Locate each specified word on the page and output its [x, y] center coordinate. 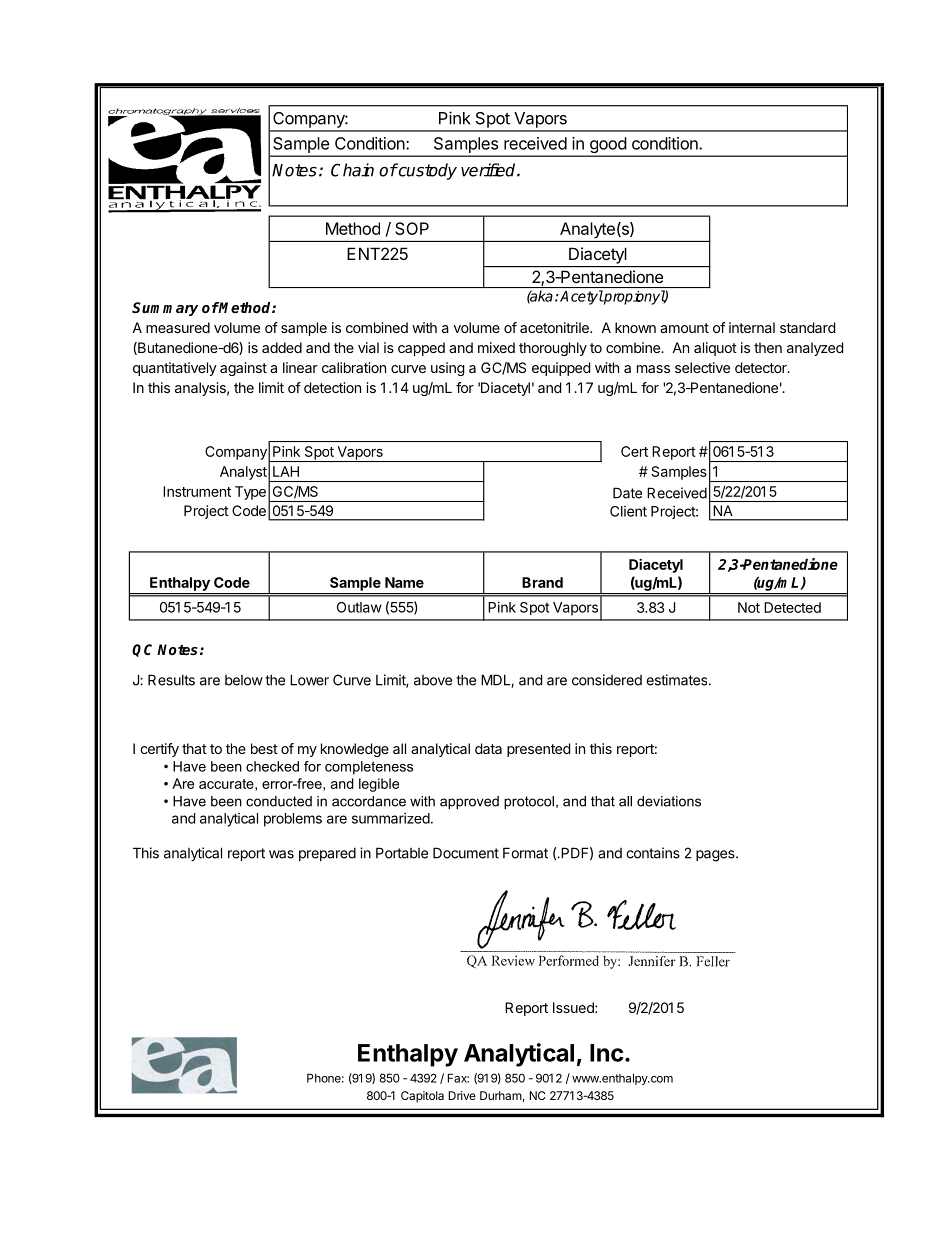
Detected [792, 607]
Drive [462, 1095]
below [244, 680]
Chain [352, 170]
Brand [542, 582]
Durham [501, 1095]
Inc [607, 1053]
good [607, 146]
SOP [412, 228]
